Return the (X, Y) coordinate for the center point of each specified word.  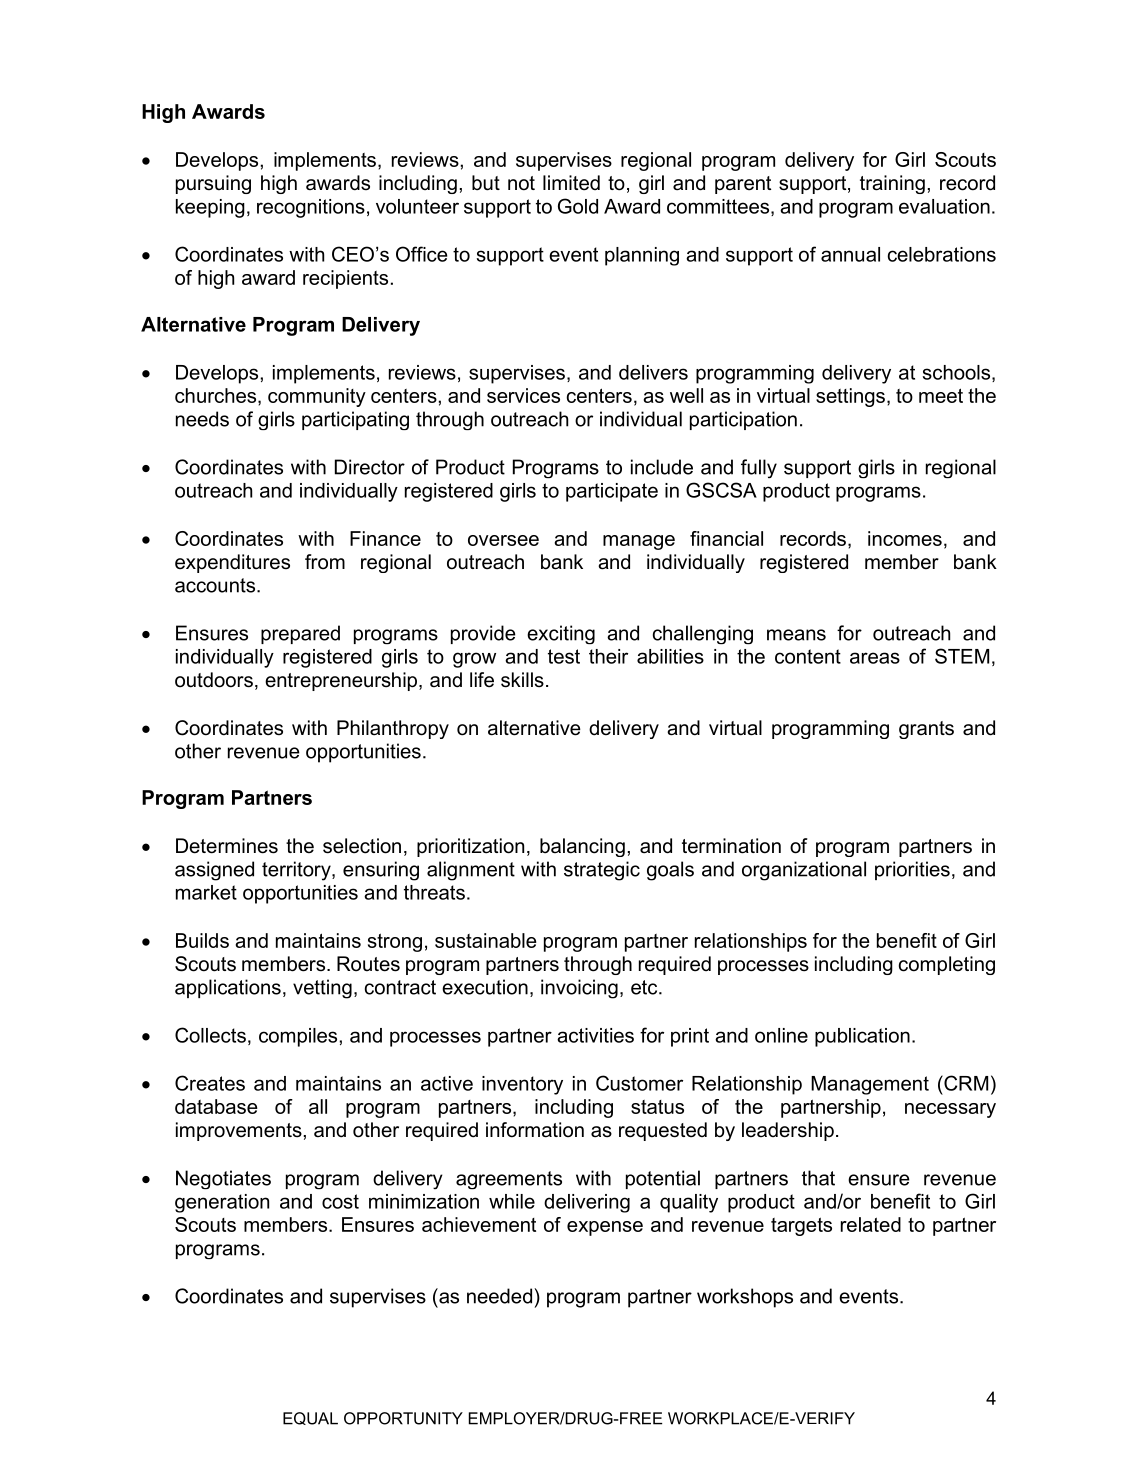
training (892, 184)
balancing (582, 847)
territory (297, 871)
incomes (905, 538)
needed (499, 1296)
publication (862, 1037)
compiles (298, 1037)
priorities (912, 870)
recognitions (311, 208)
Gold (578, 206)
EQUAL (310, 1418)
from (325, 561)
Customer (639, 1083)
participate (612, 492)
